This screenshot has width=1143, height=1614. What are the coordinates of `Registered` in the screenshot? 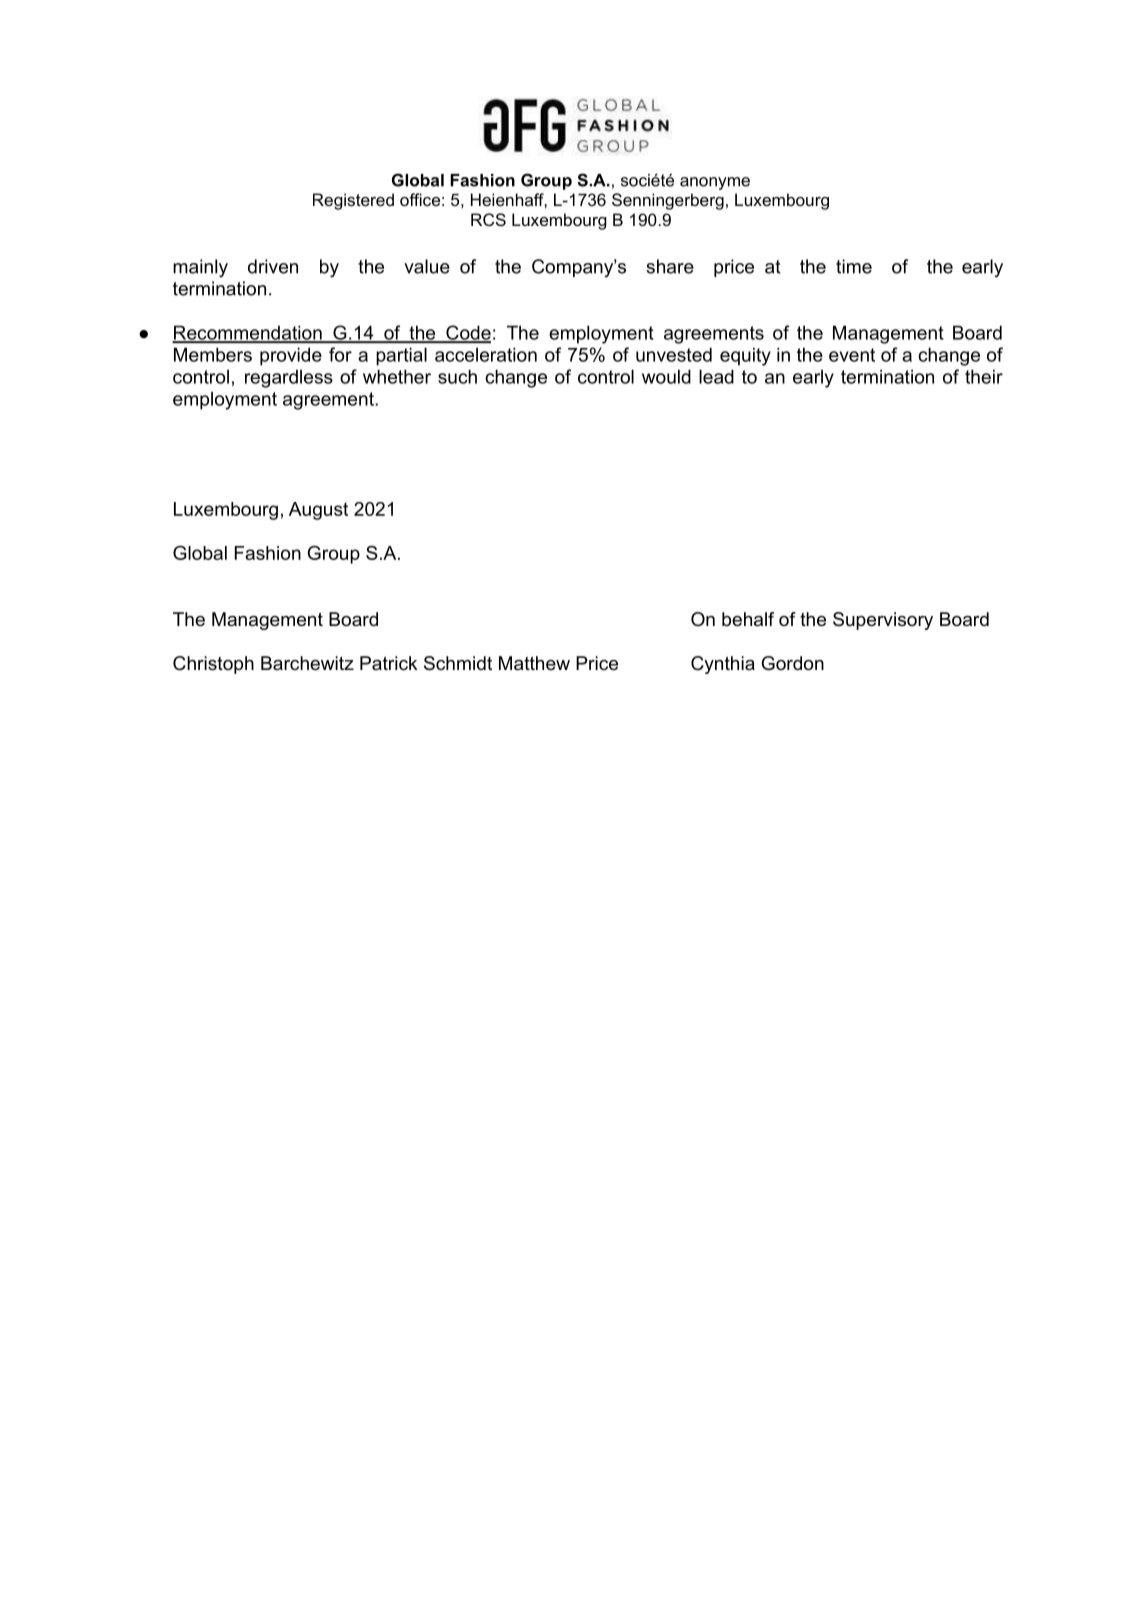 It's located at (353, 201).
